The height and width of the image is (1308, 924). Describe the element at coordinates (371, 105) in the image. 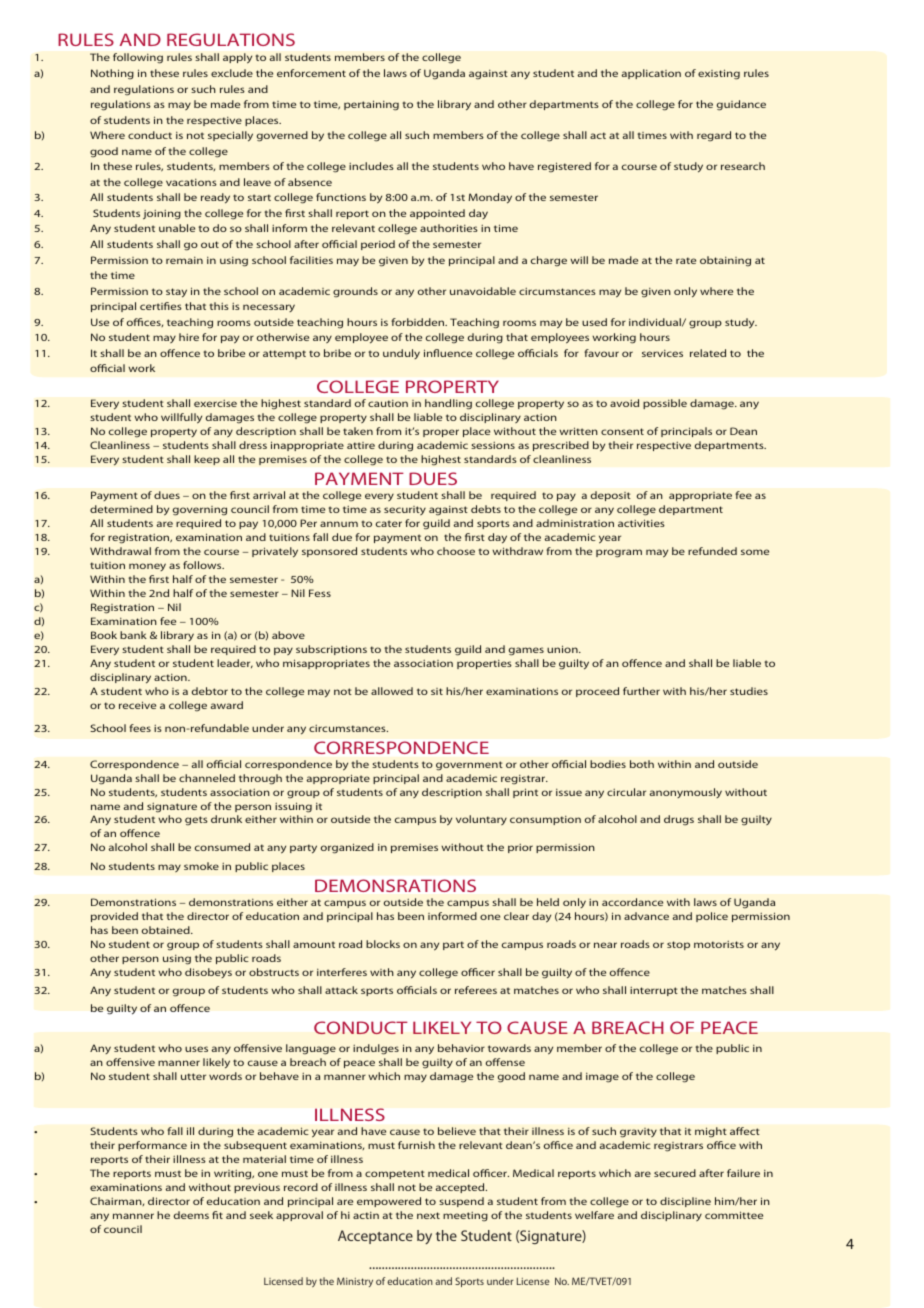

I see `pertaining` at that location.
